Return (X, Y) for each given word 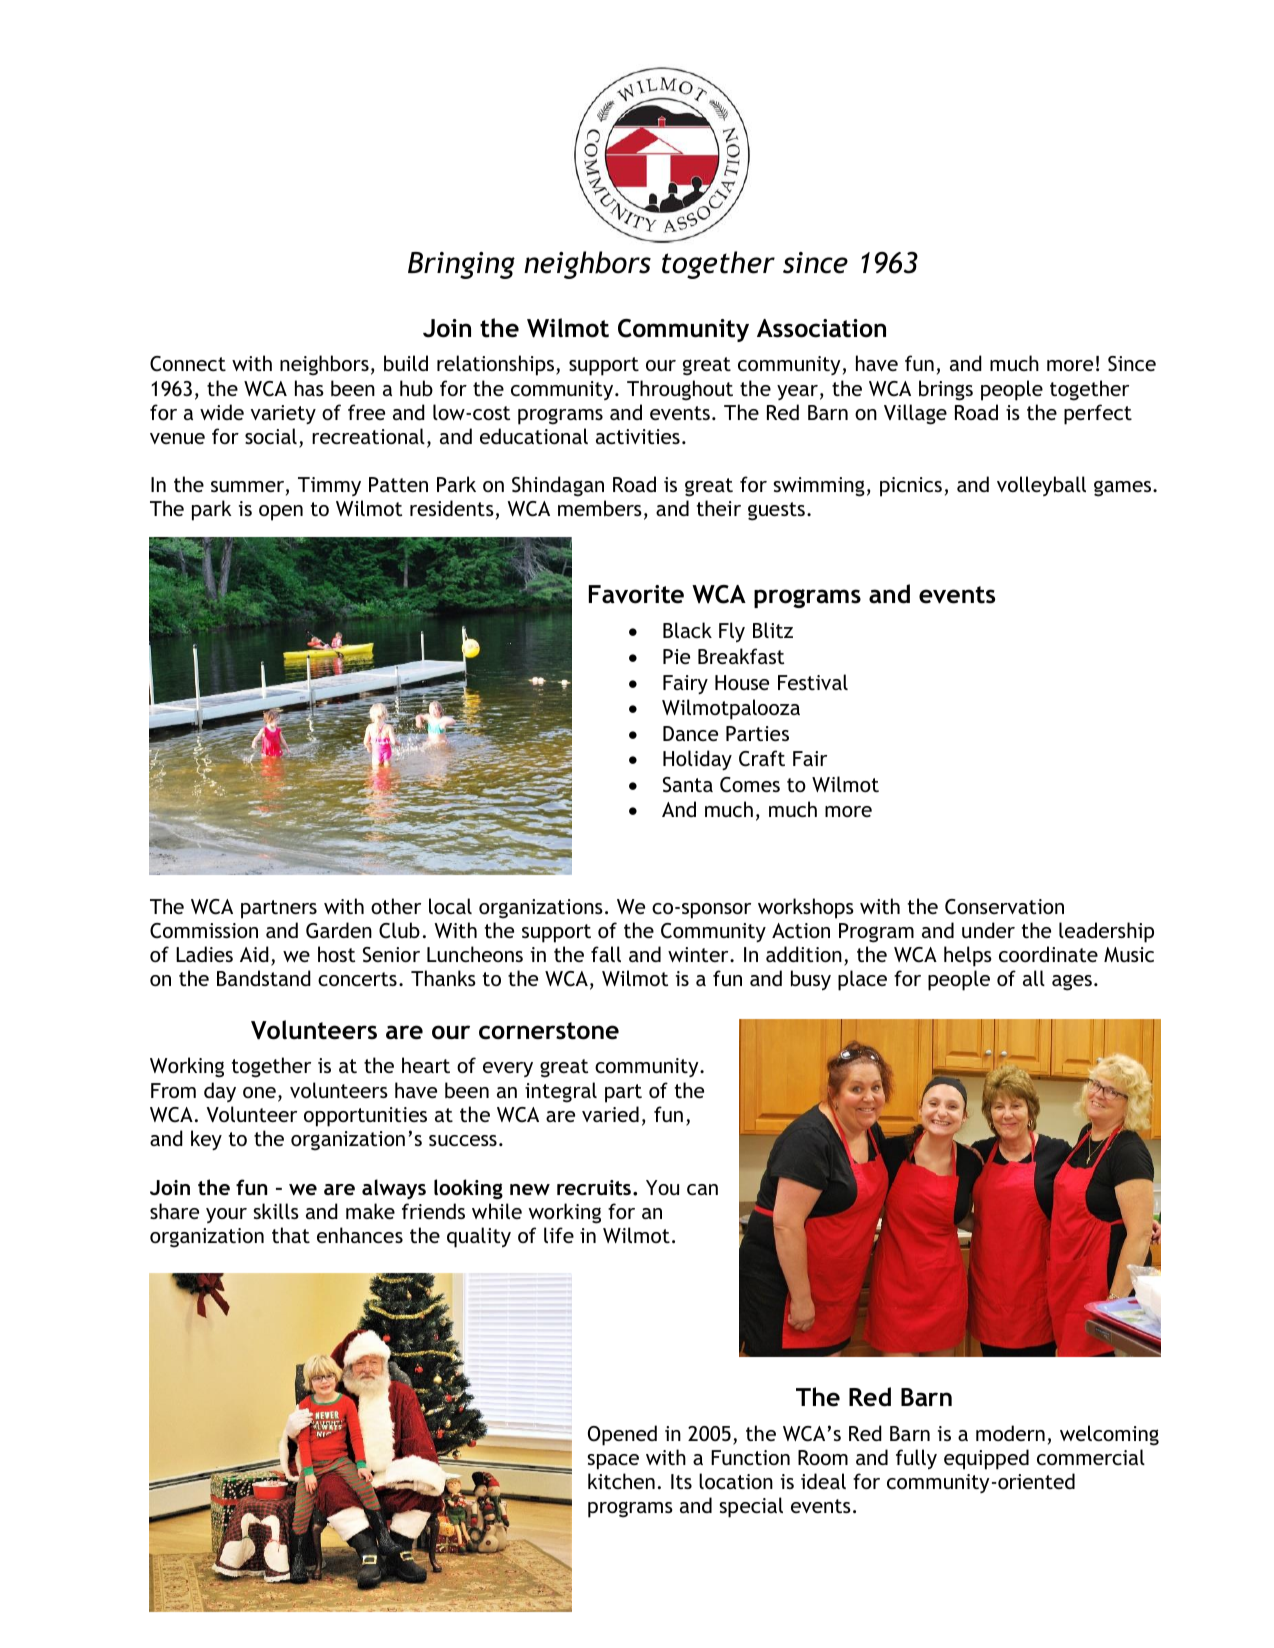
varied (610, 1114)
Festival (813, 682)
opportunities (365, 1117)
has (309, 388)
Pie (676, 656)
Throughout (680, 390)
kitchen (621, 1481)
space (613, 1462)
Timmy (329, 486)
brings (946, 390)
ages (1072, 982)
